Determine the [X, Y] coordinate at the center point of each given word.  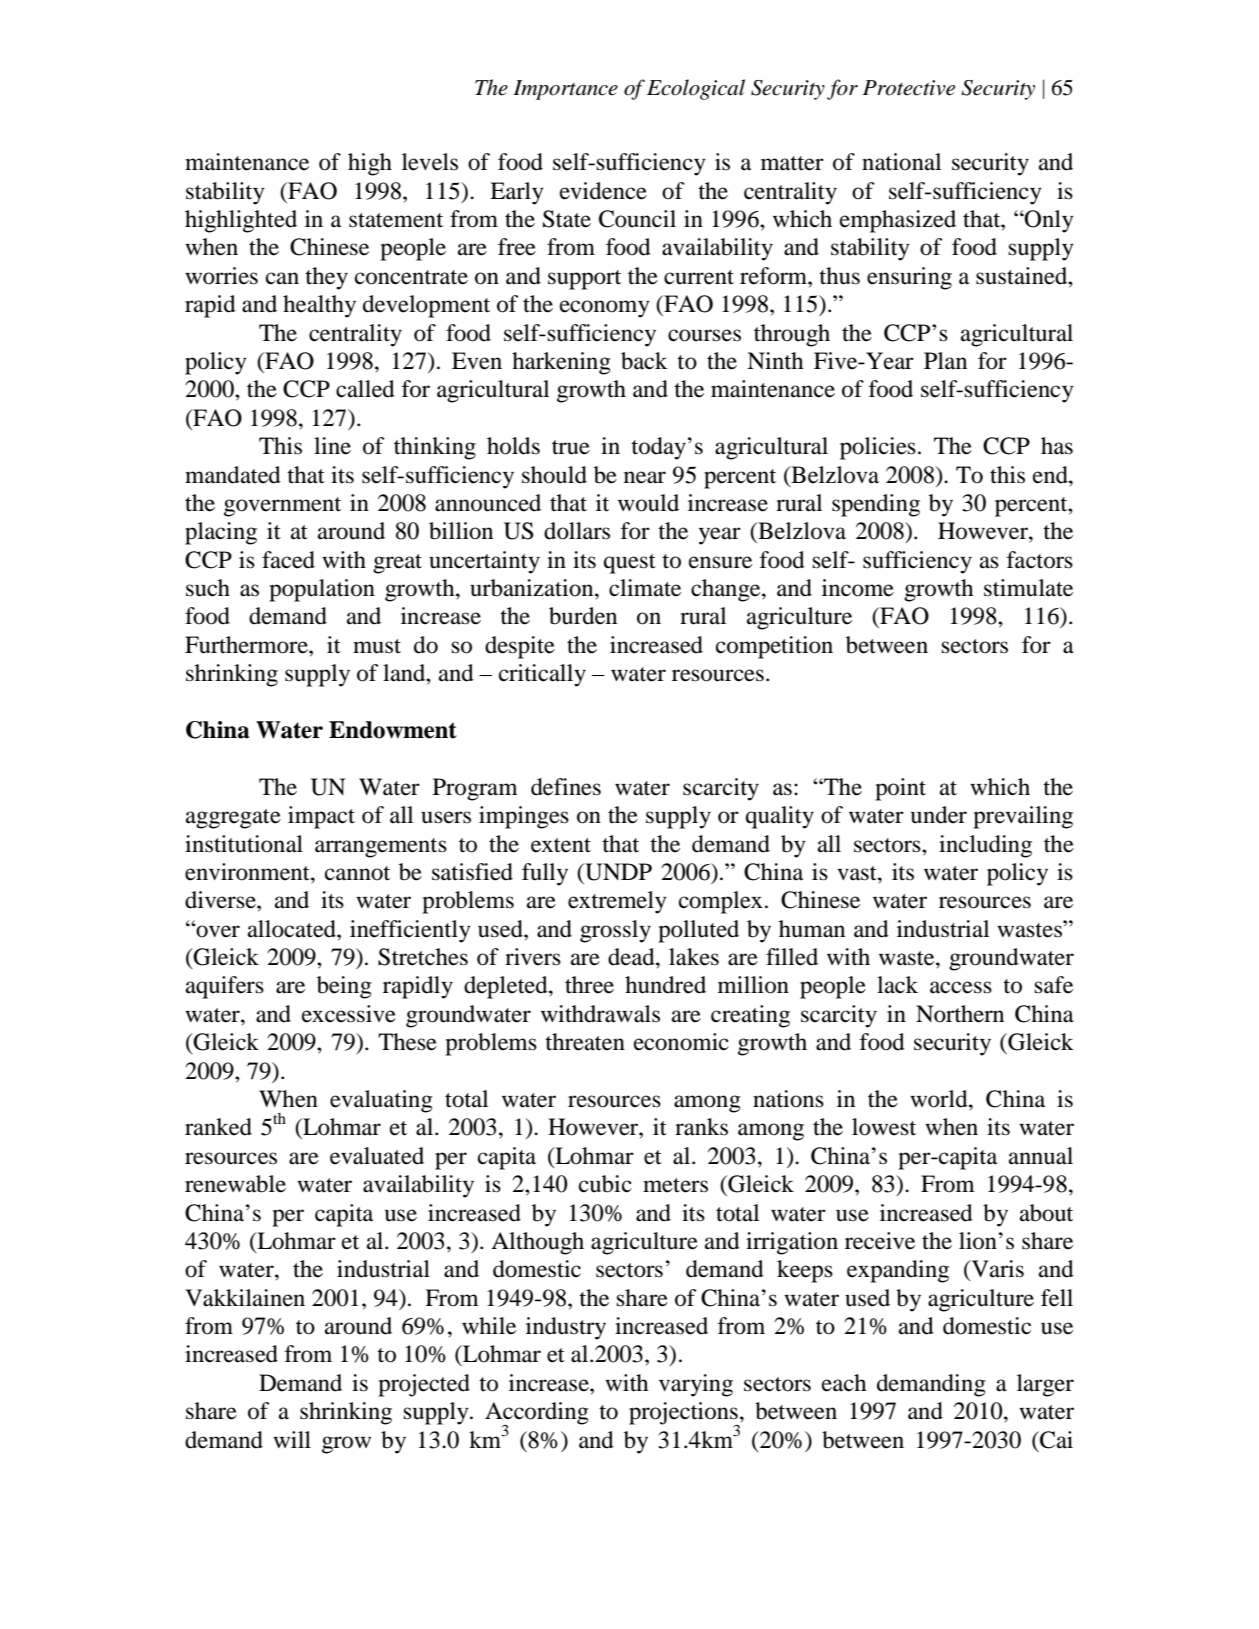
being [344, 987]
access [961, 987]
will [292, 1439]
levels [430, 162]
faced [288, 560]
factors [1040, 560]
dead [632, 957]
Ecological [696, 89]
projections [684, 1414]
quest [630, 564]
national [901, 162]
